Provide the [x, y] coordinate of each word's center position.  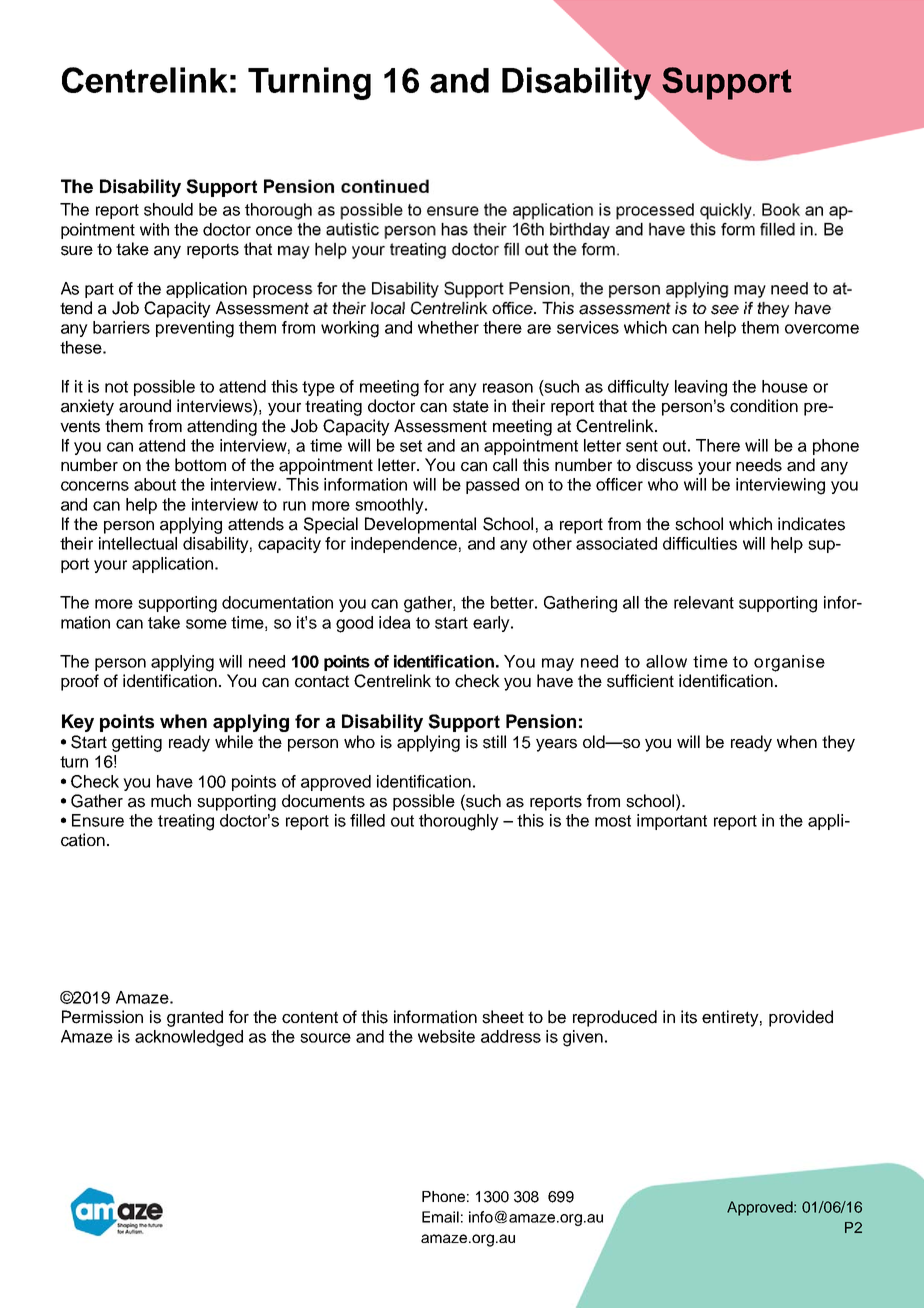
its [689, 1017]
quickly [726, 211]
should [168, 209]
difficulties [700, 543]
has [454, 229]
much [171, 801]
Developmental [420, 525]
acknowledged [189, 1038]
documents [323, 801]
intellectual [138, 543]
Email [440, 1217]
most [613, 821]
